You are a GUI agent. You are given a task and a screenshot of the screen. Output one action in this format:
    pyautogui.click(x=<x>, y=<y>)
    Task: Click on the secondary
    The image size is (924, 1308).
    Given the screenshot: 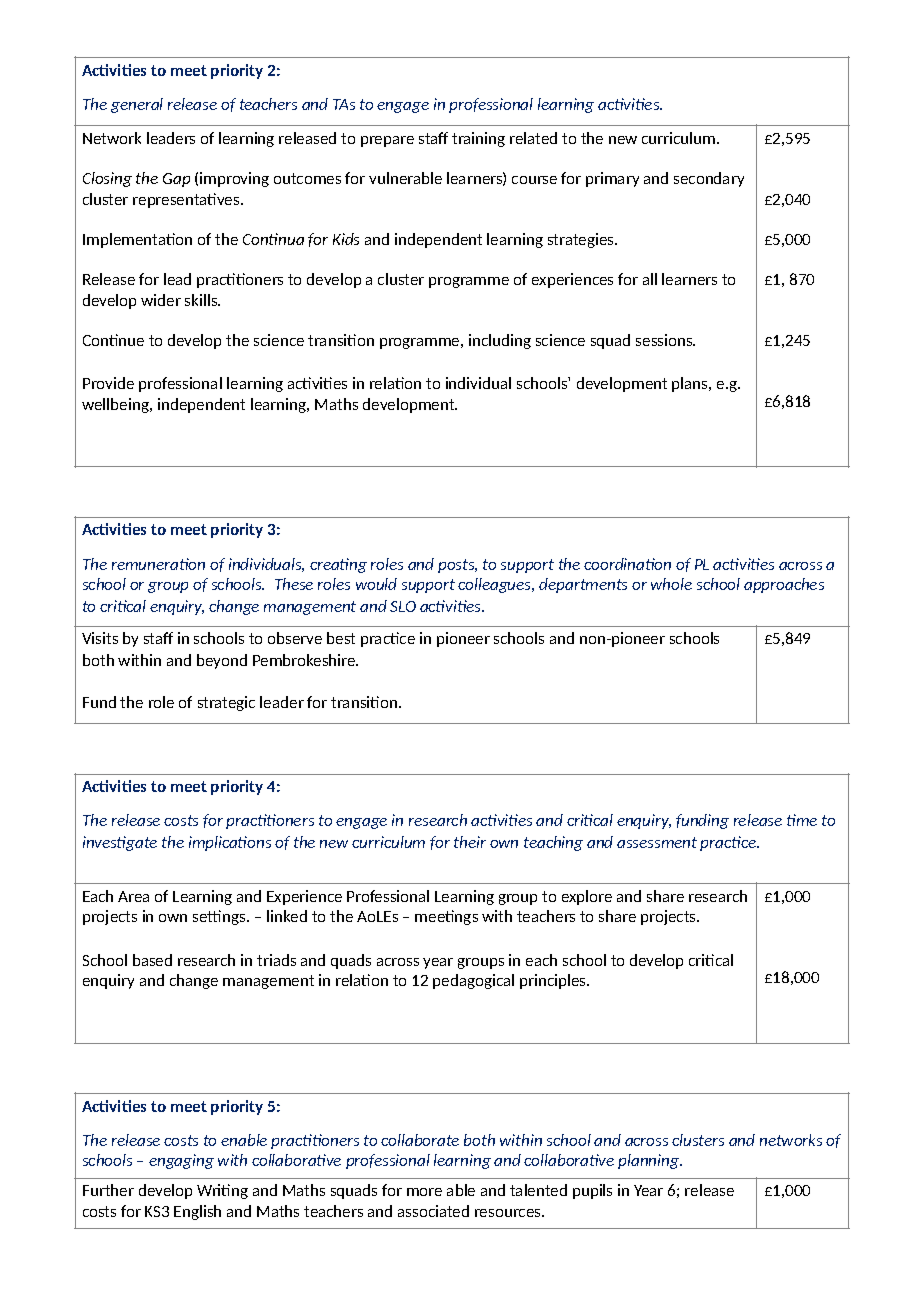 What is the action you would take?
    pyautogui.click(x=709, y=179)
